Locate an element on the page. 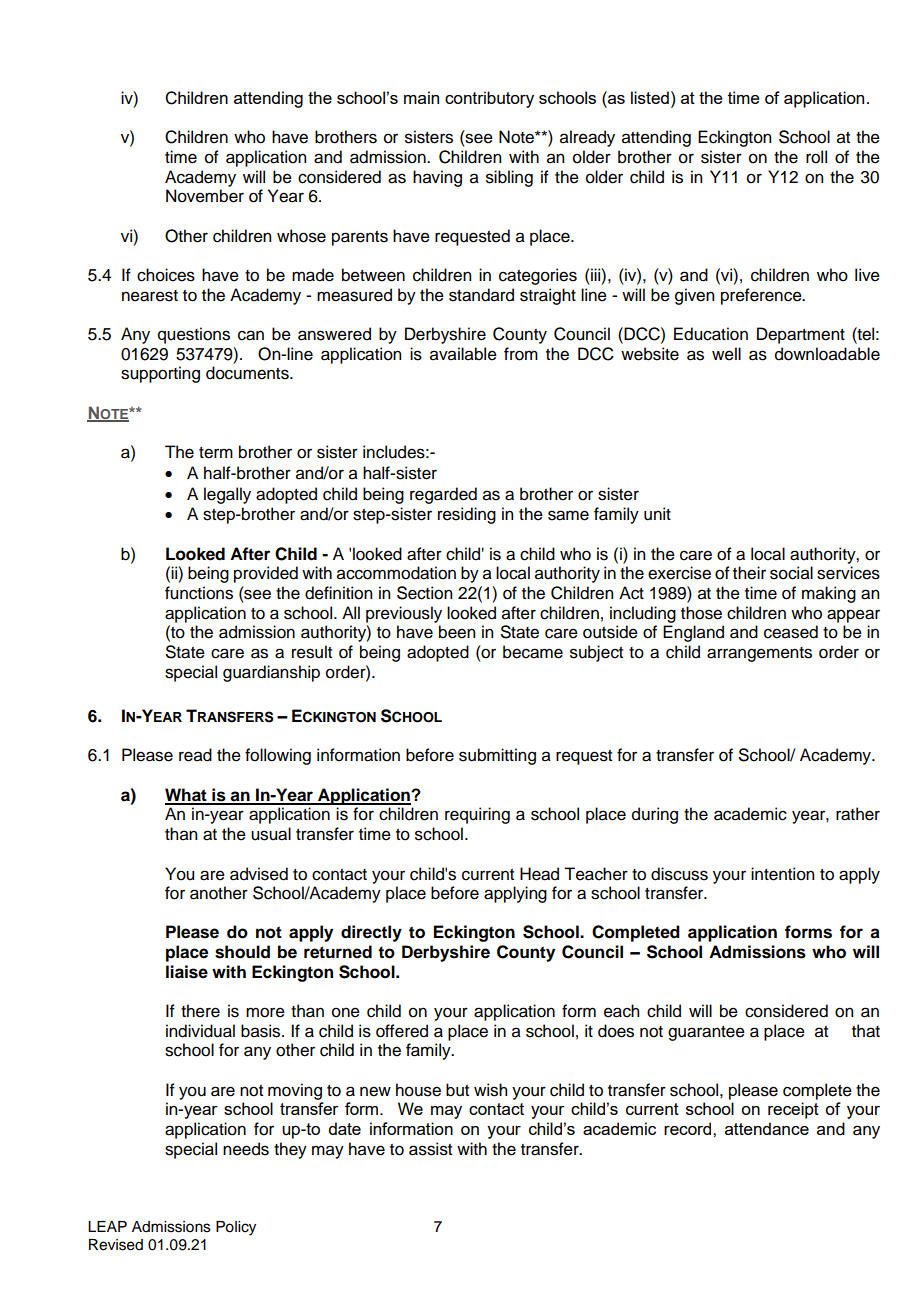 The height and width of the image is (1308, 924). supporting is located at coordinates (160, 374).
